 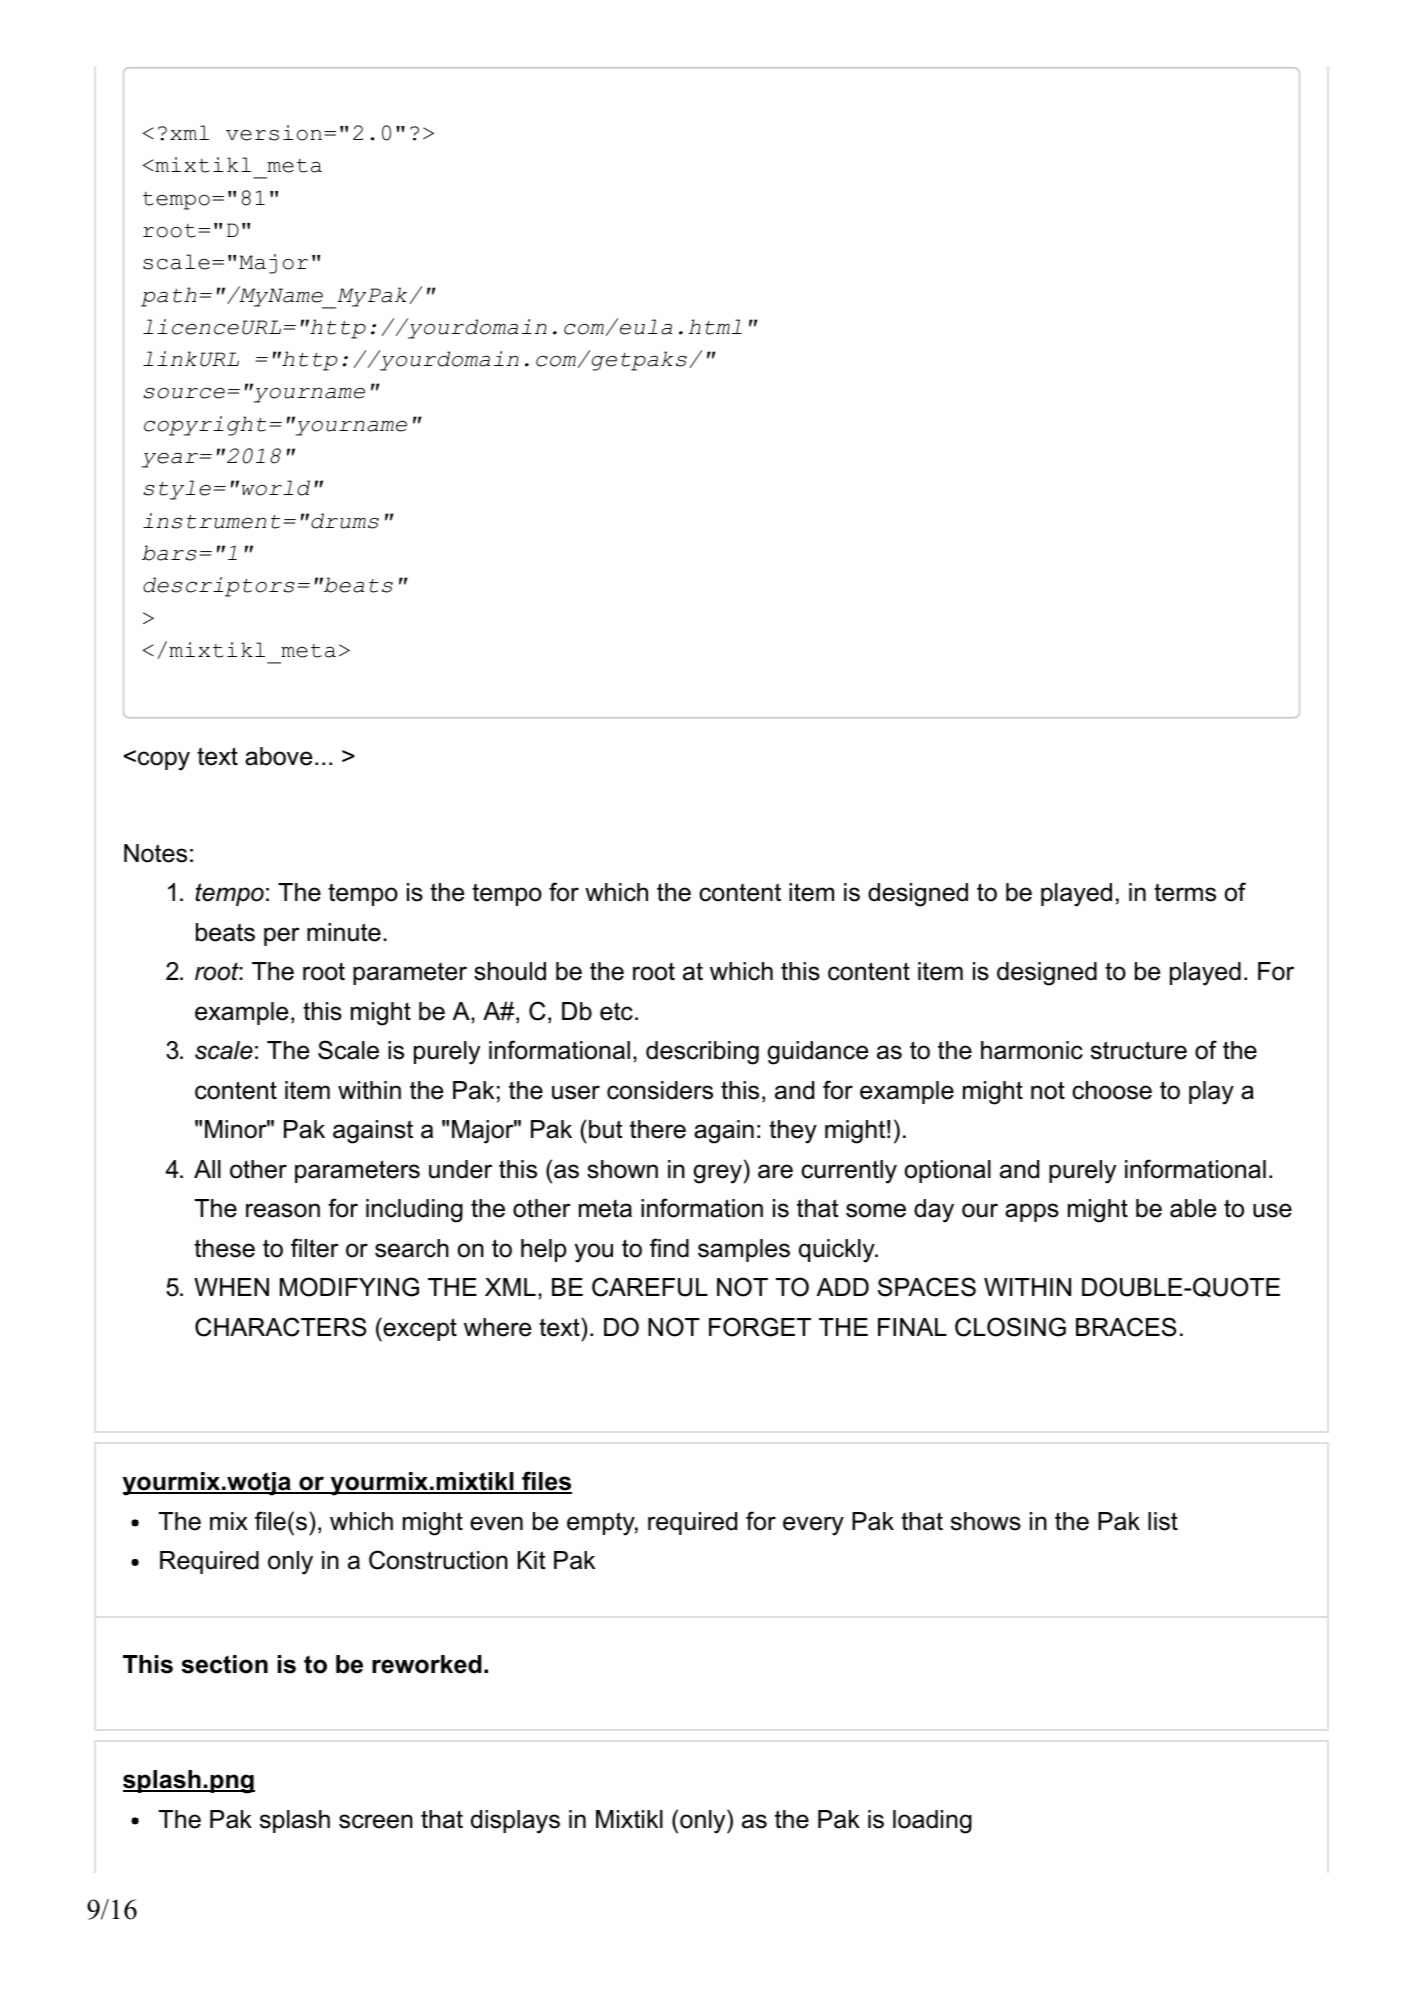 I want to click on choose, so click(x=1112, y=1090).
